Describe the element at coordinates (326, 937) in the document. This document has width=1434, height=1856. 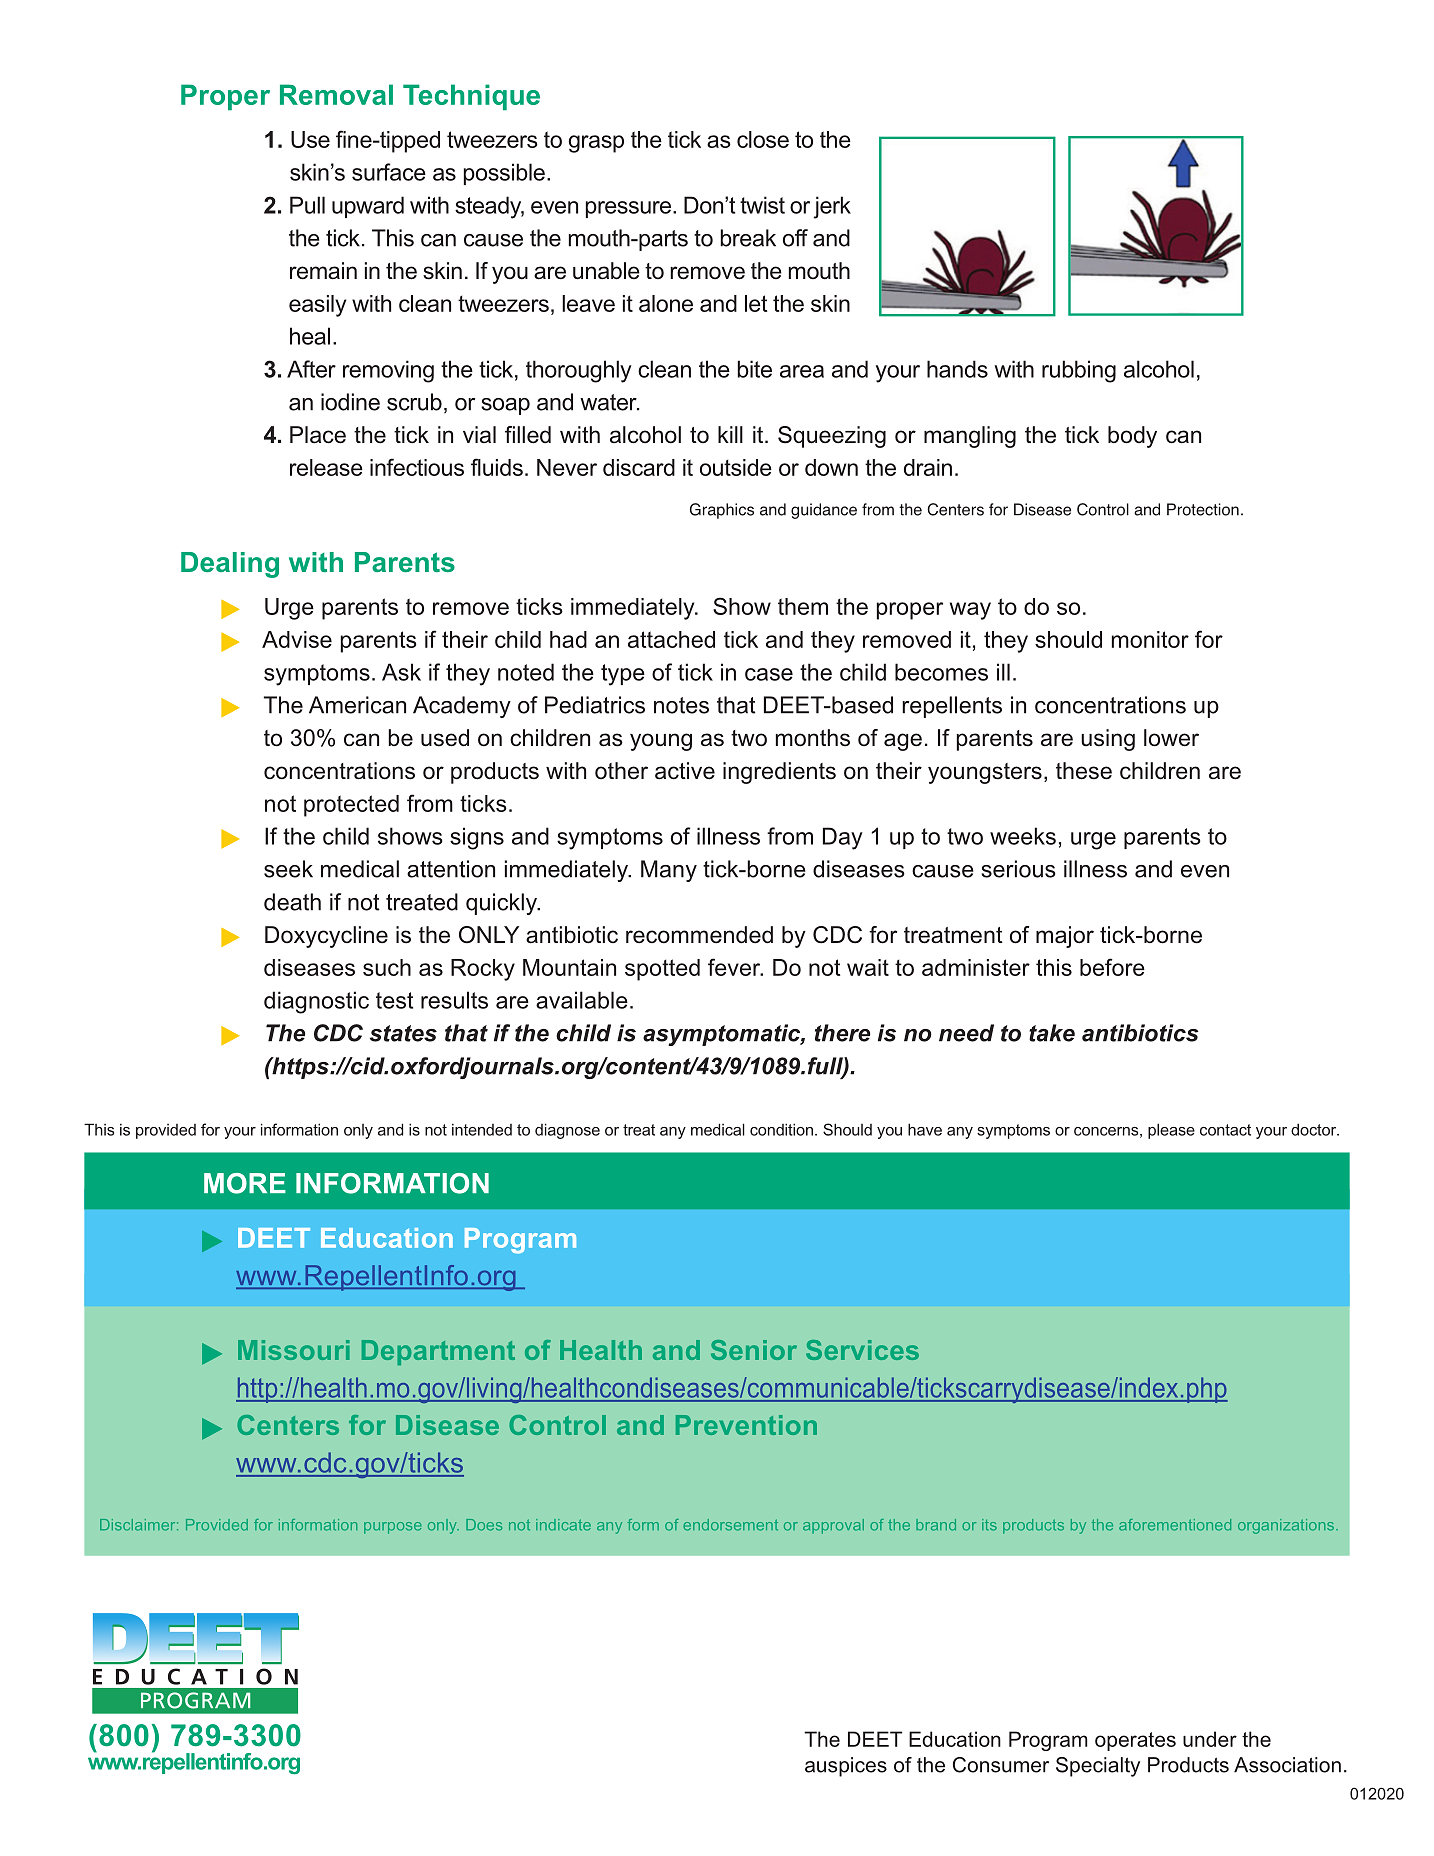
I see `Doxycycline` at that location.
